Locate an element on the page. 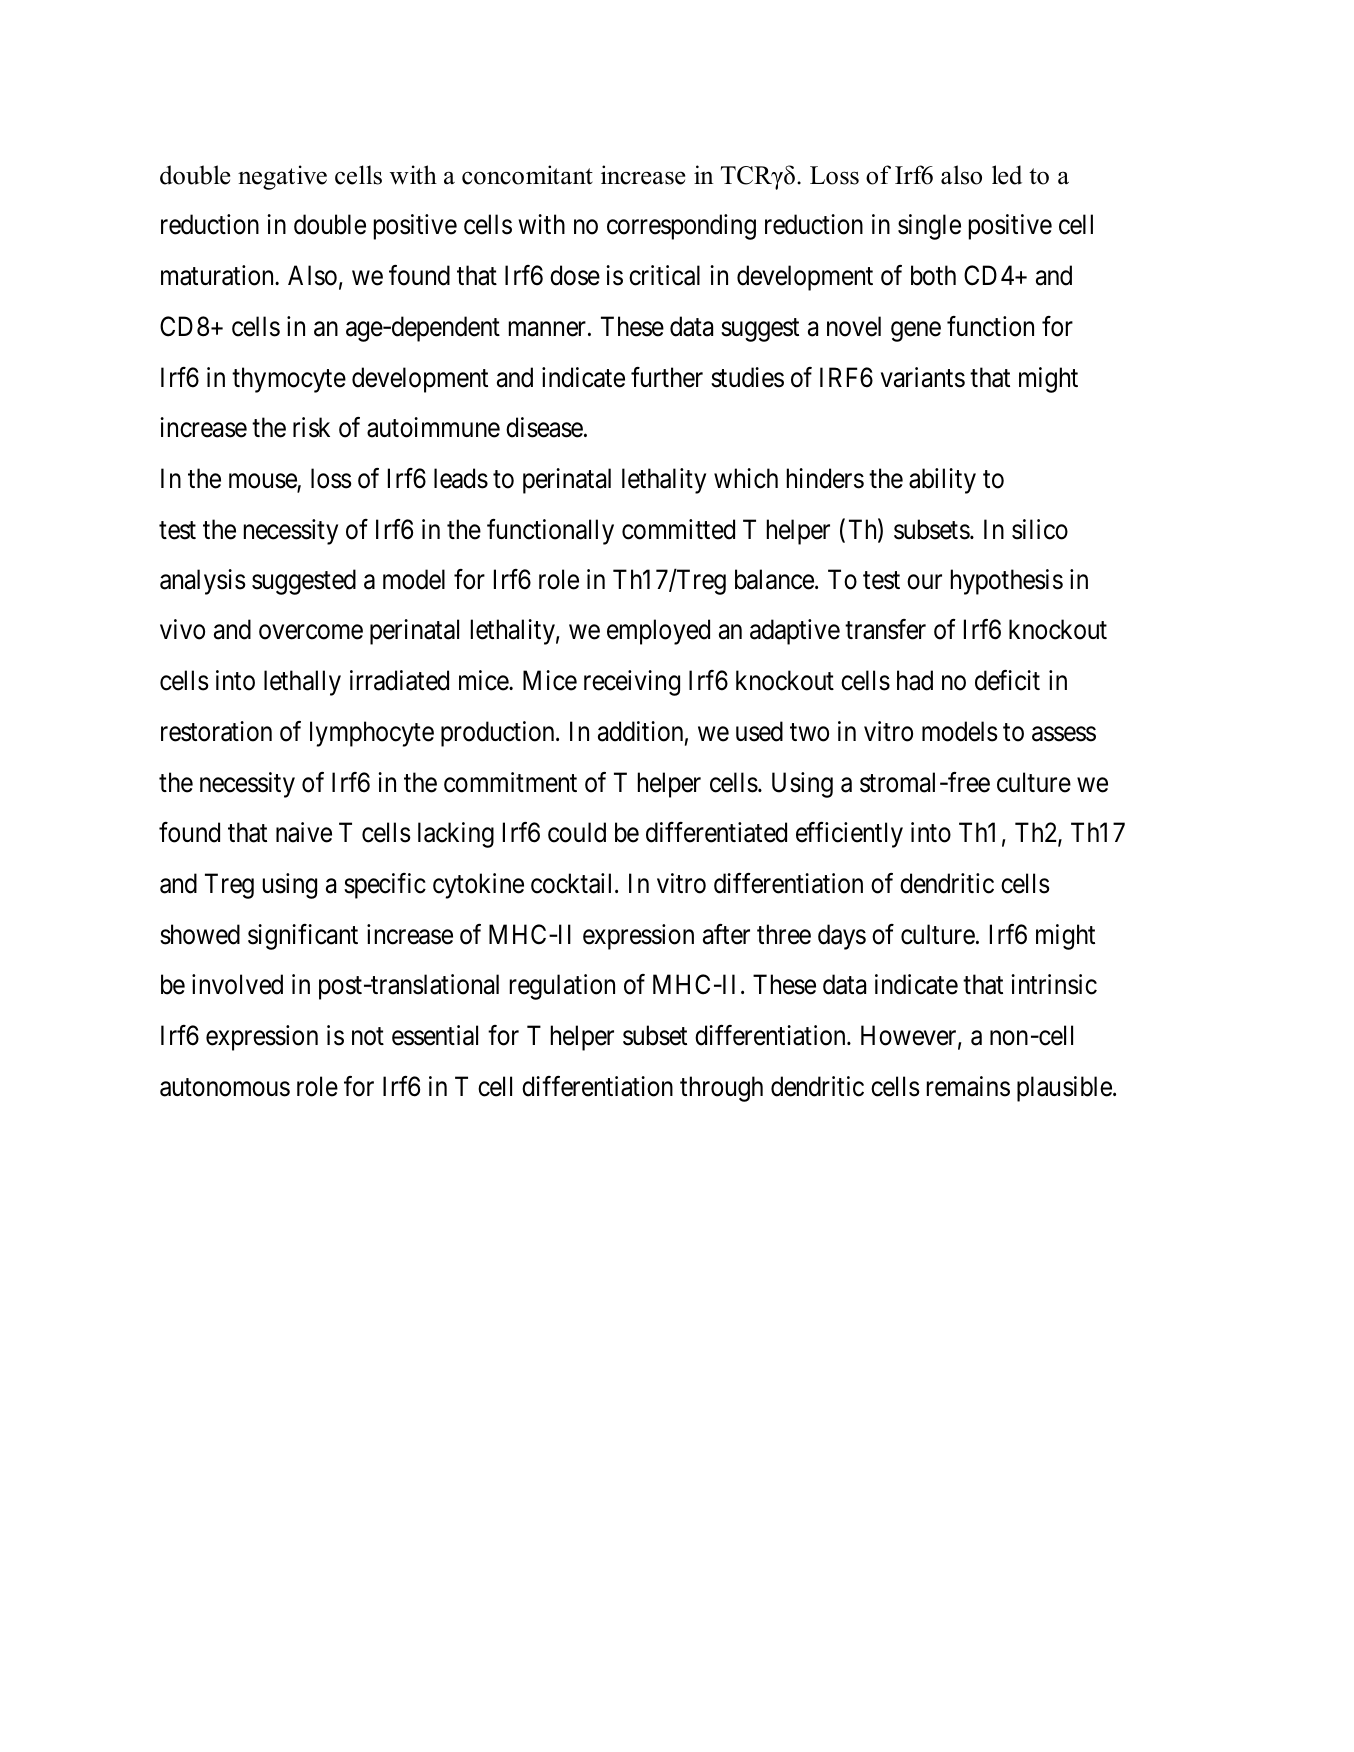 Image resolution: width=1354 pixels, height=1752 pixels. negative is located at coordinates (282, 177).
